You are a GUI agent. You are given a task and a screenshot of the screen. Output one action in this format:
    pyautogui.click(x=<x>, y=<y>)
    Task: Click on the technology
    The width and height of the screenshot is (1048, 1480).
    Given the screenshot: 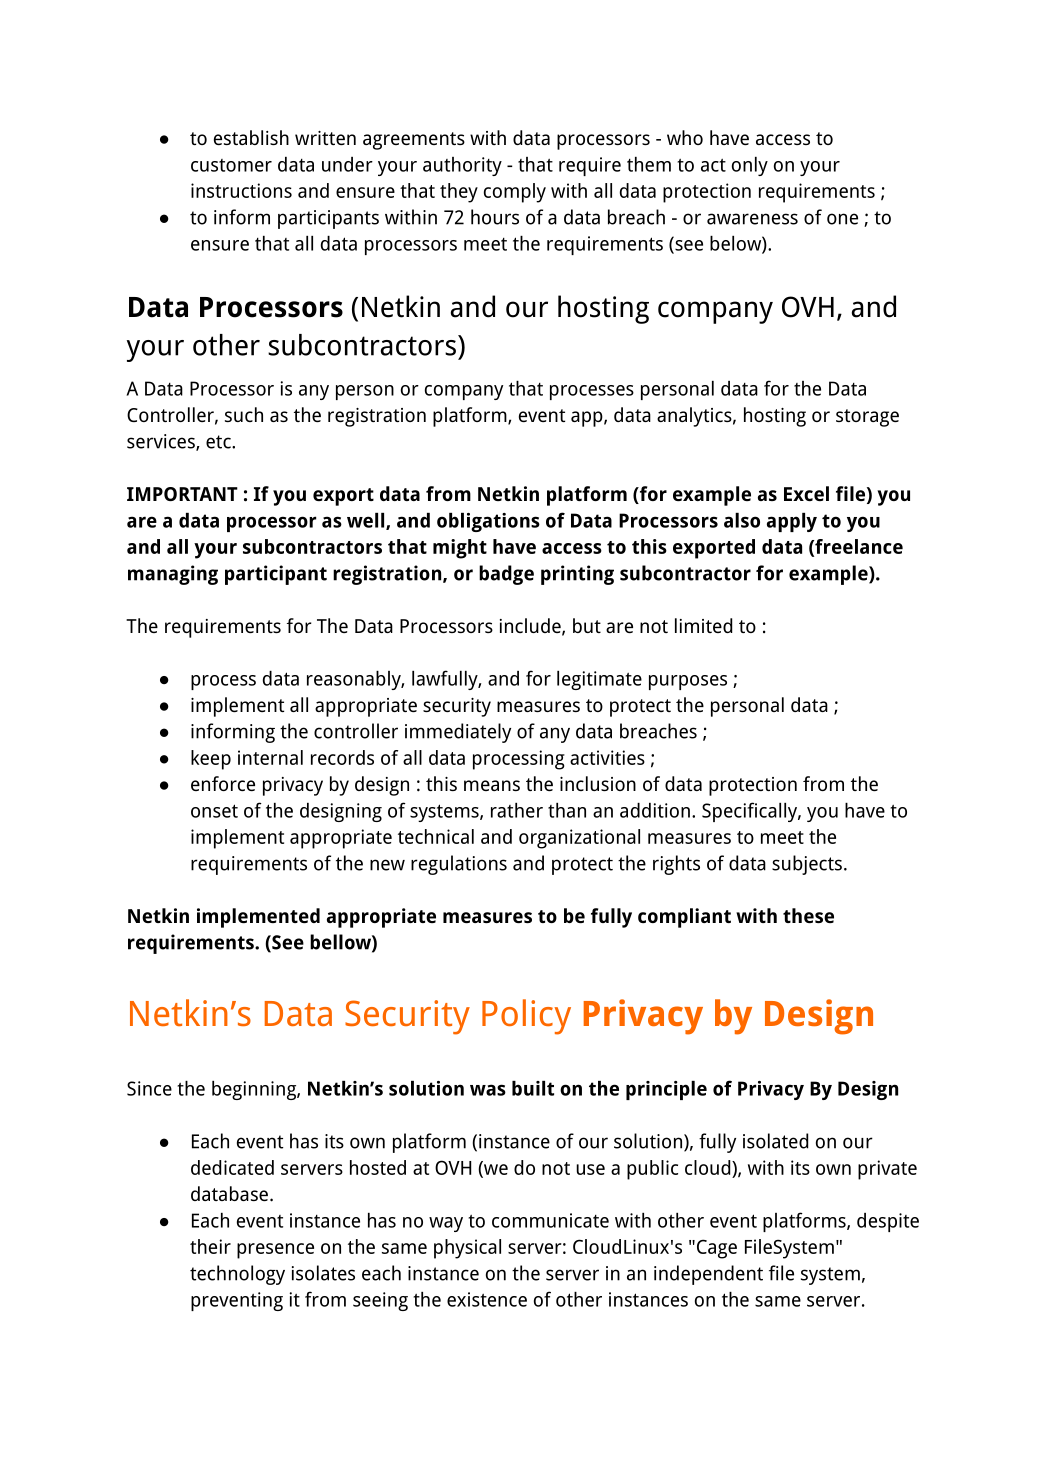 What is the action you would take?
    pyautogui.click(x=237, y=1275)
